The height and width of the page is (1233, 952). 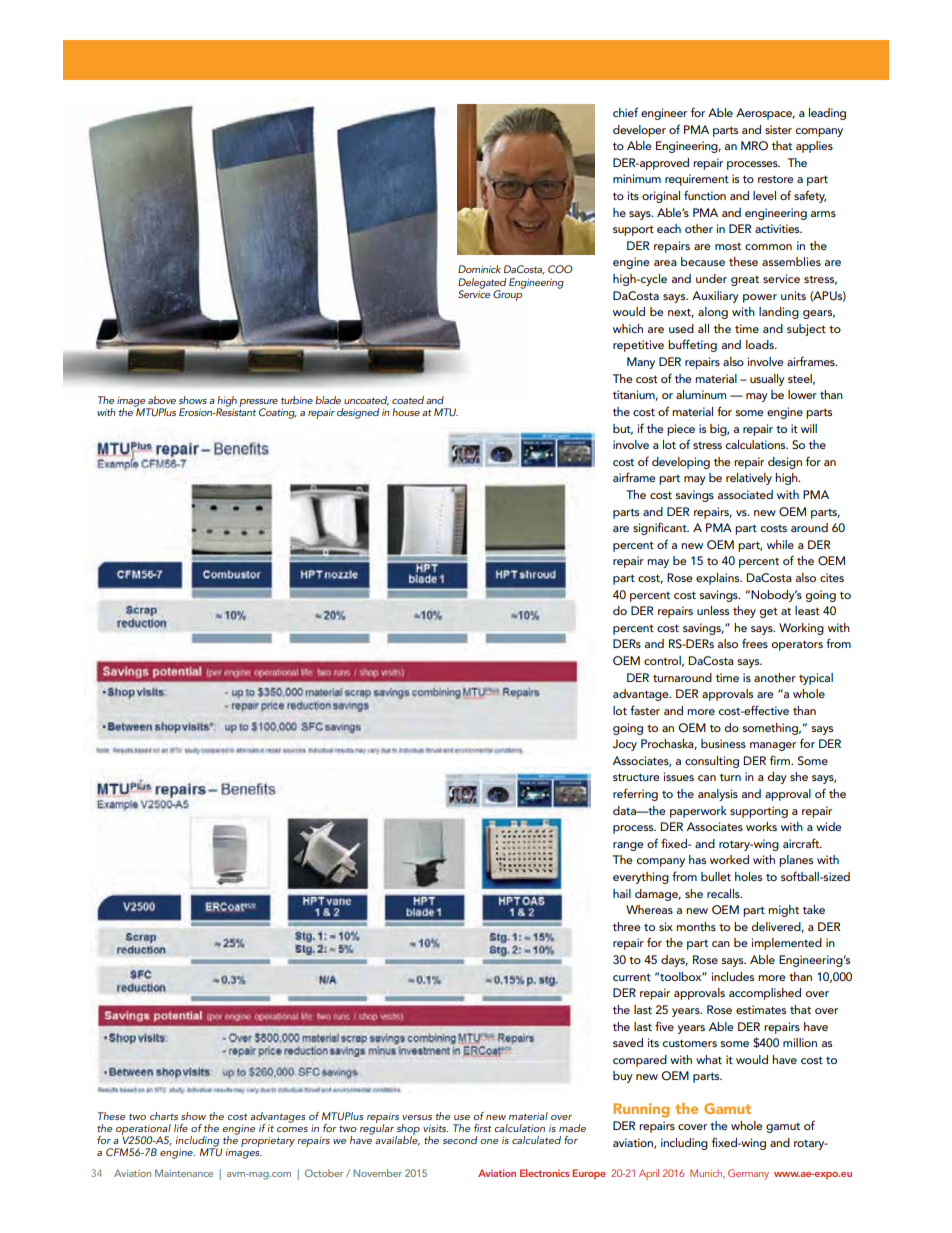 I want to click on proprietary, so click(x=268, y=1141).
